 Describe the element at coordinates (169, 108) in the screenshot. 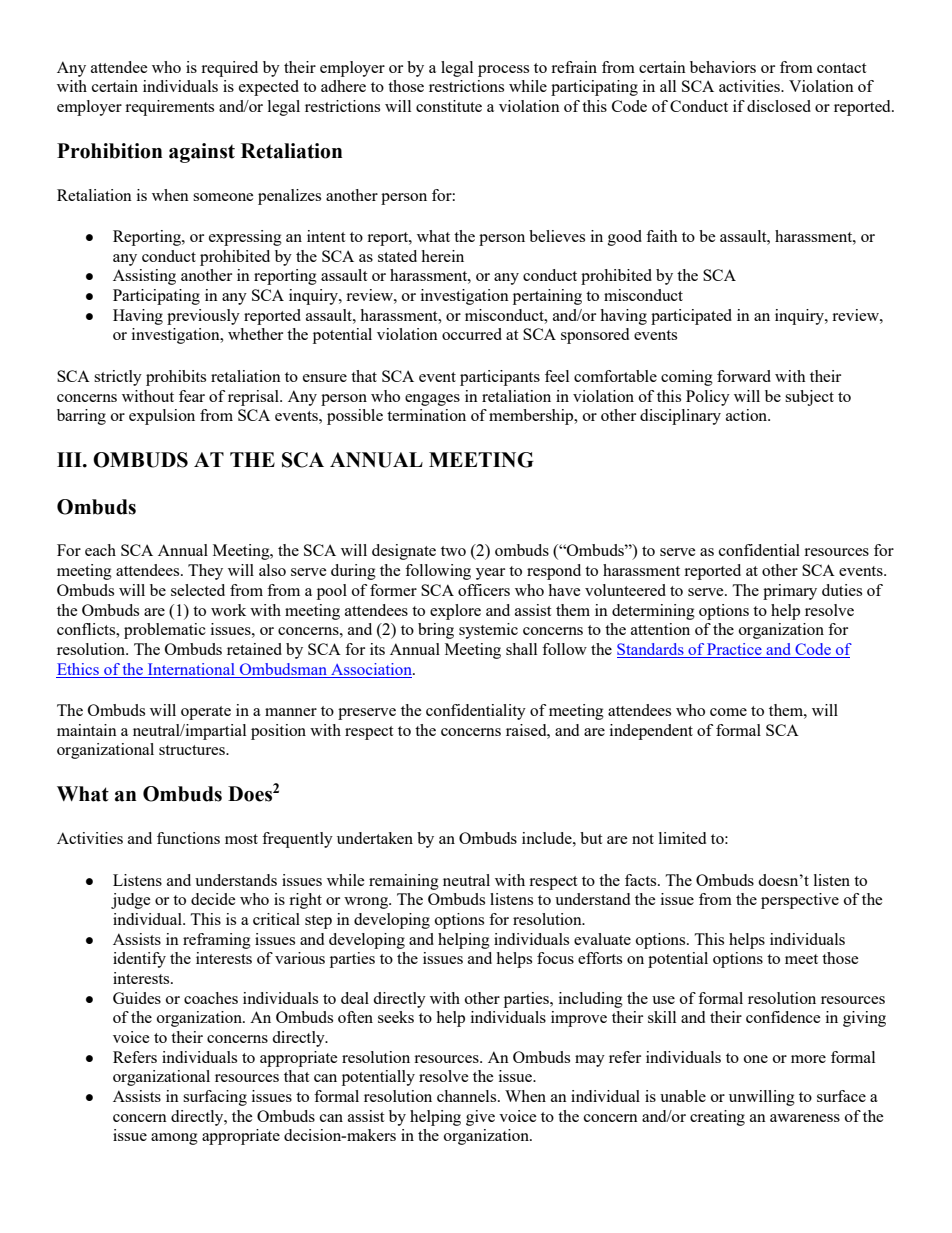

I see `requirements` at that location.
